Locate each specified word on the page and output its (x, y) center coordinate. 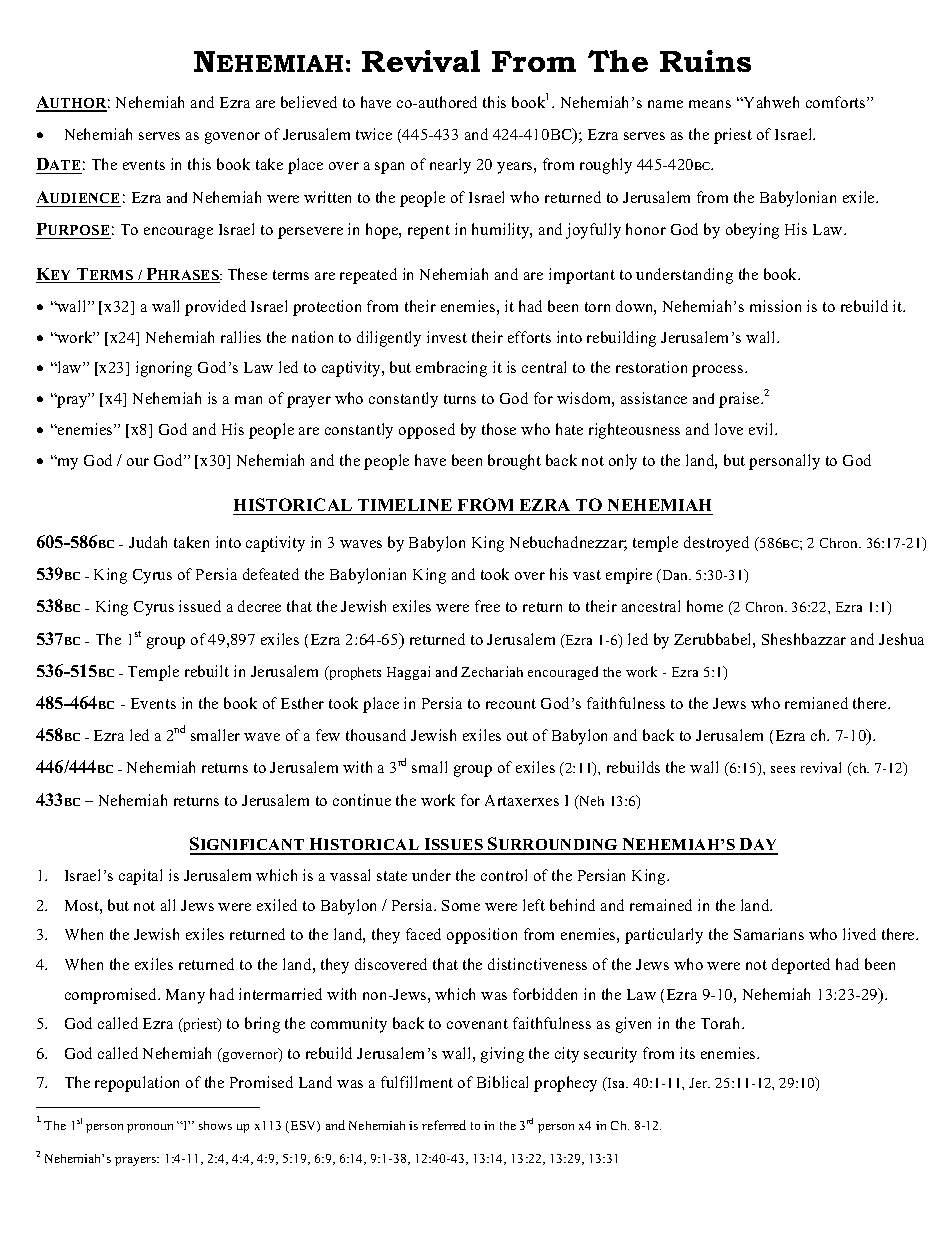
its (687, 1053)
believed (309, 102)
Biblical (502, 1082)
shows (215, 1125)
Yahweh (770, 102)
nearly (450, 166)
